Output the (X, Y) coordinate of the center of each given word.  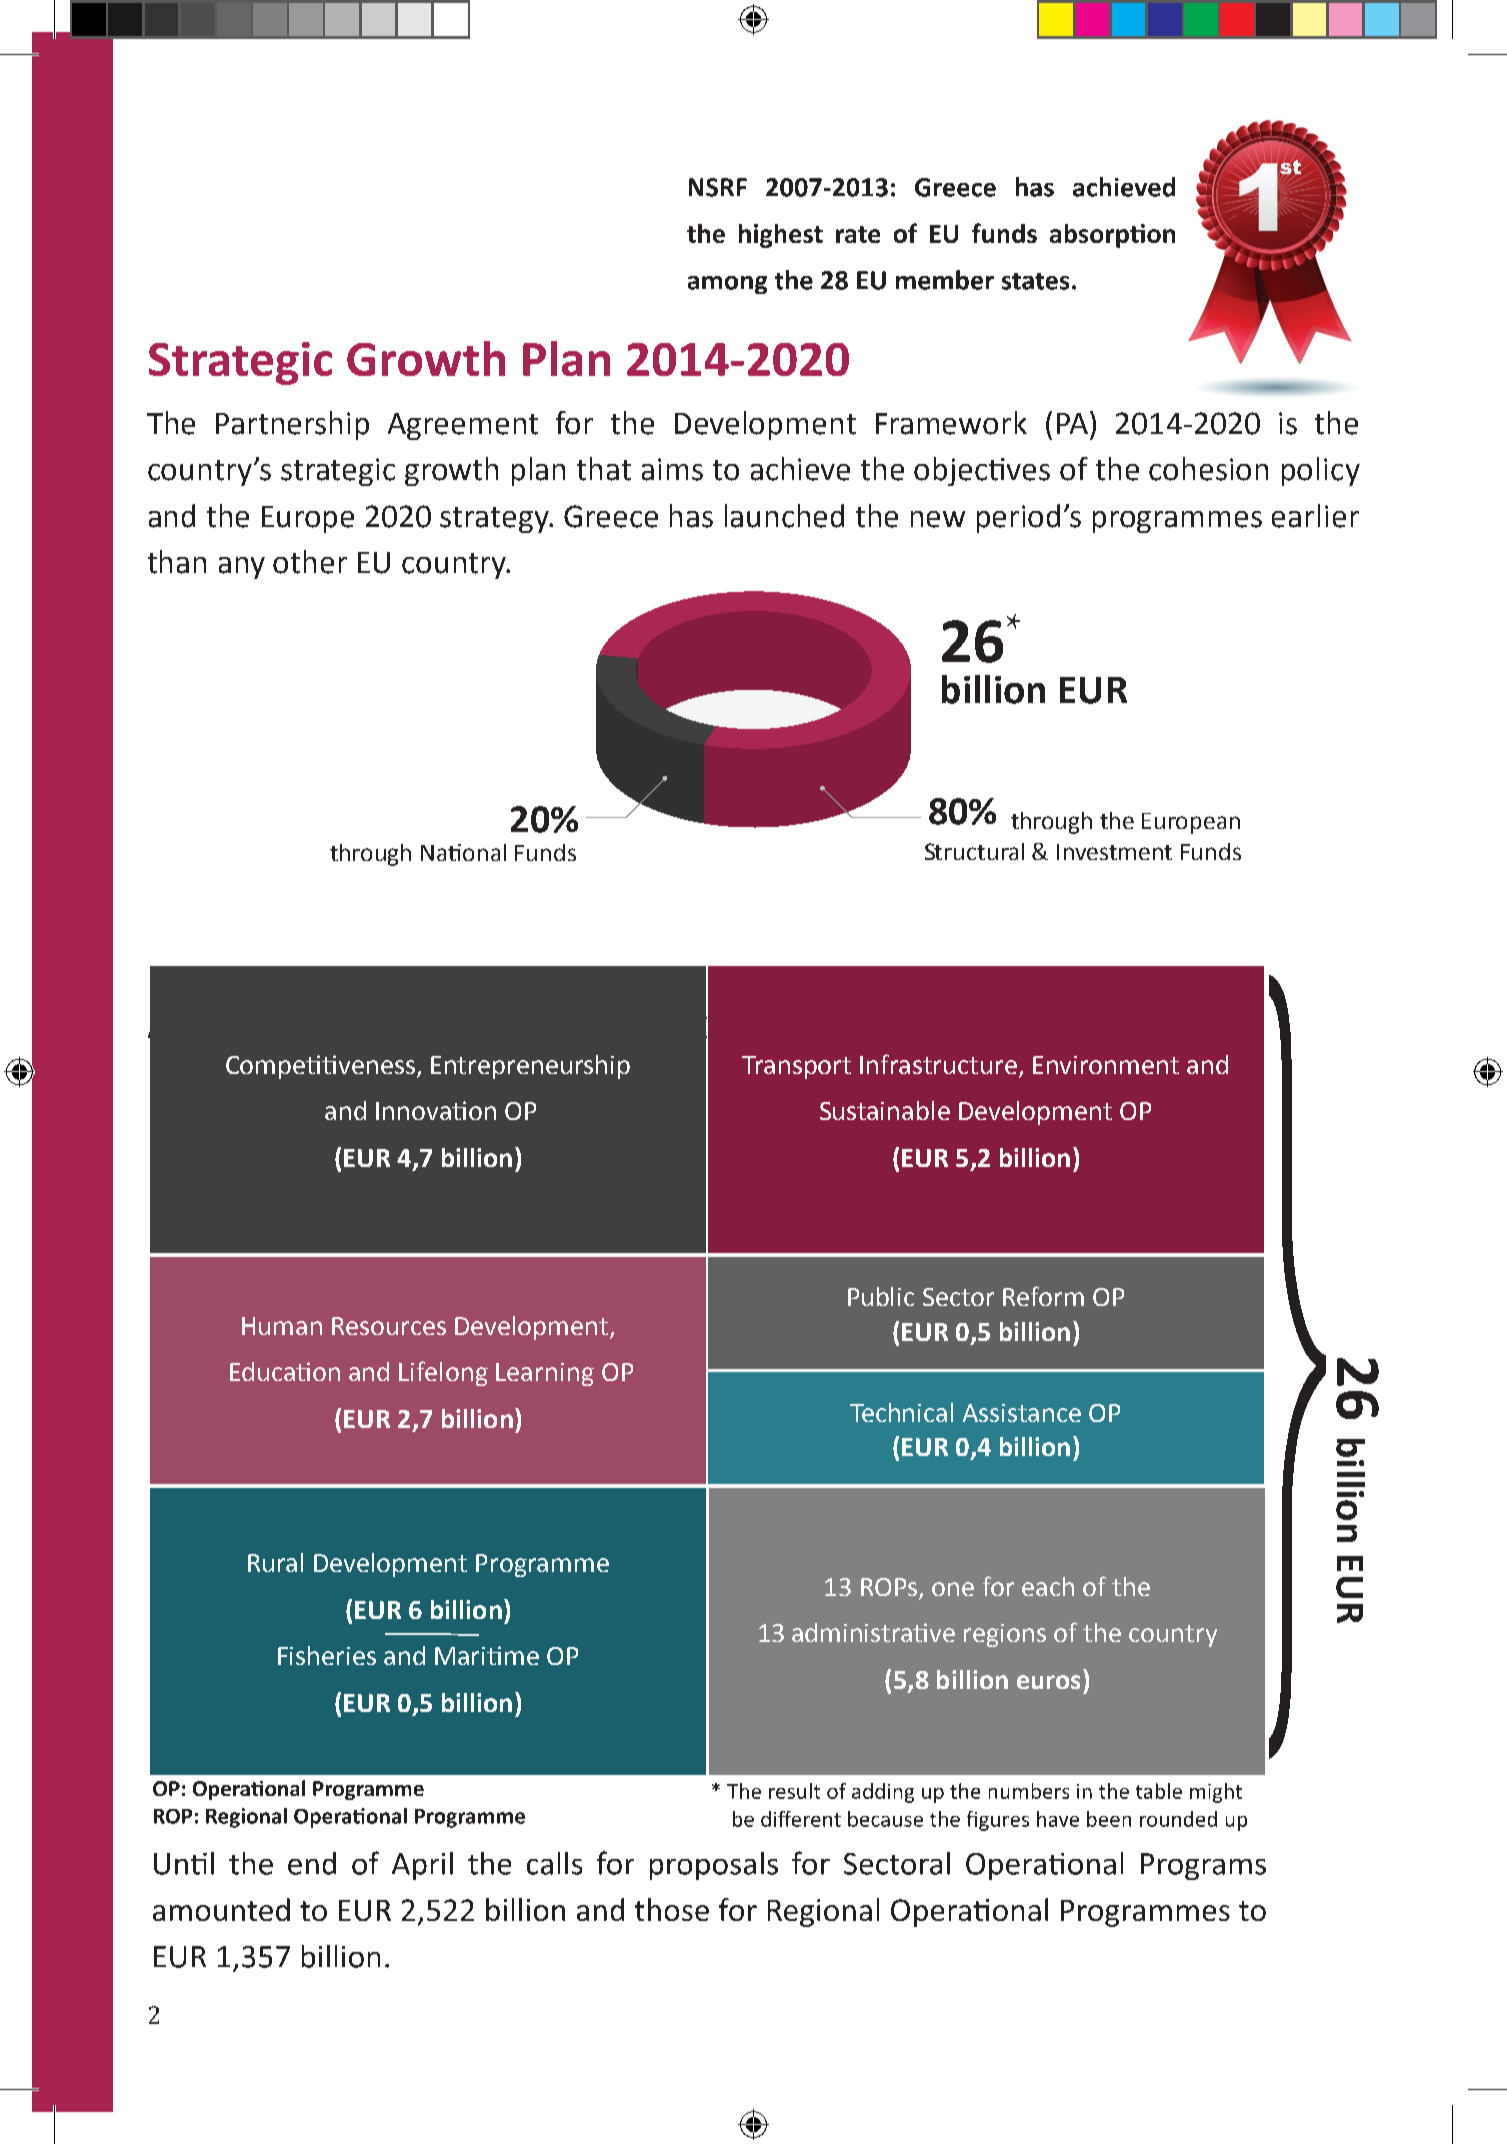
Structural (974, 851)
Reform (1043, 1296)
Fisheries (327, 1655)
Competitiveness (322, 1067)
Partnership (292, 425)
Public (881, 1296)
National (463, 852)
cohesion (1208, 469)
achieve (800, 469)
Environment (1106, 1065)
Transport (796, 1067)
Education (285, 1371)
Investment (1114, 852)
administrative (873, 1632)
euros (1048, 1682)
